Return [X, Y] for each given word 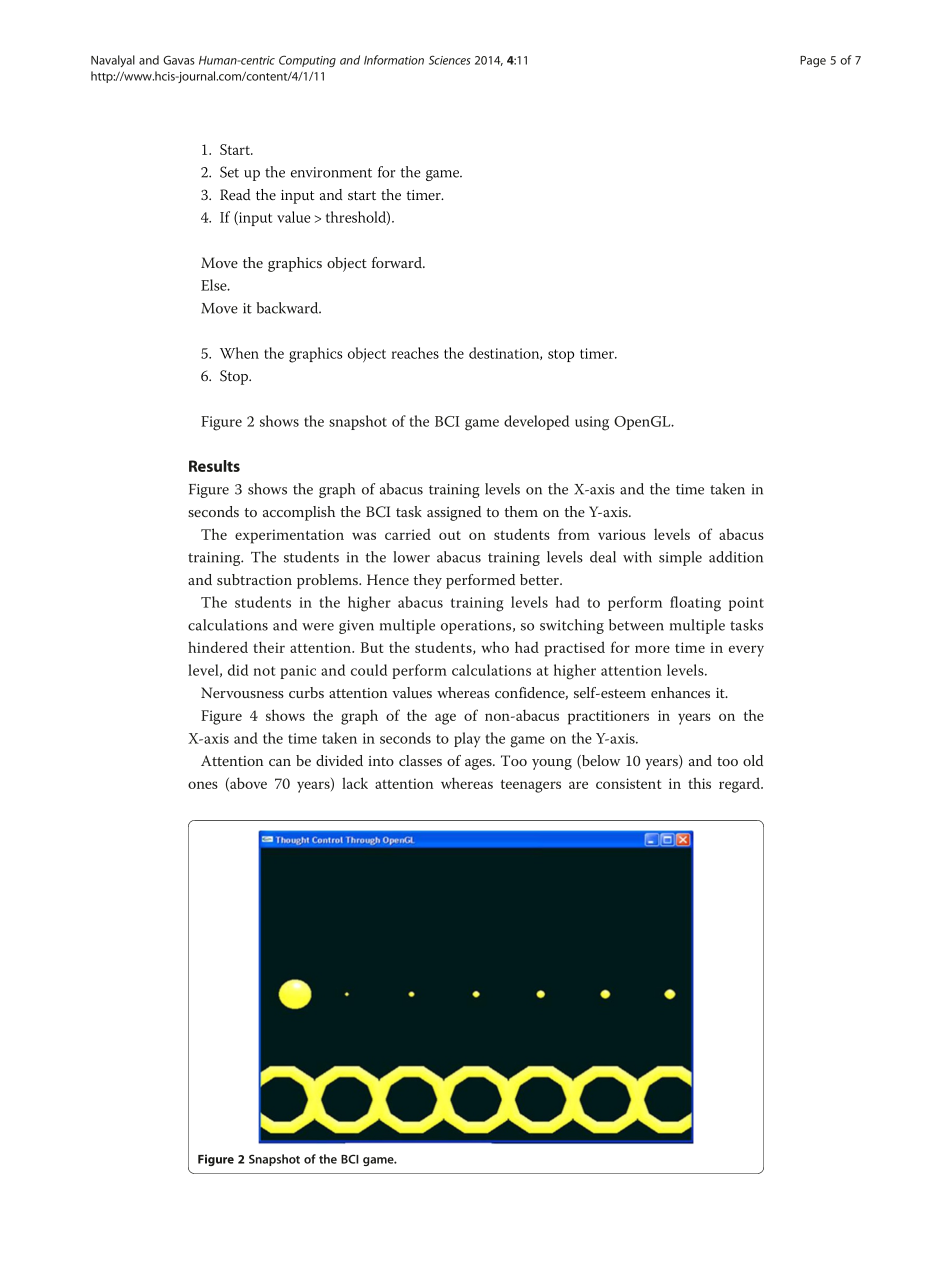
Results [214, 466]
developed [536, 422]
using [592, 423]
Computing [307, 61]
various [622, 534]
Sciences [450, 60]
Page [813, 61]
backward [289, 308]
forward [398, 262]
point [746, 604]
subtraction [254, 579]
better [540, 579]
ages [479, 764]
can [280, 762]
